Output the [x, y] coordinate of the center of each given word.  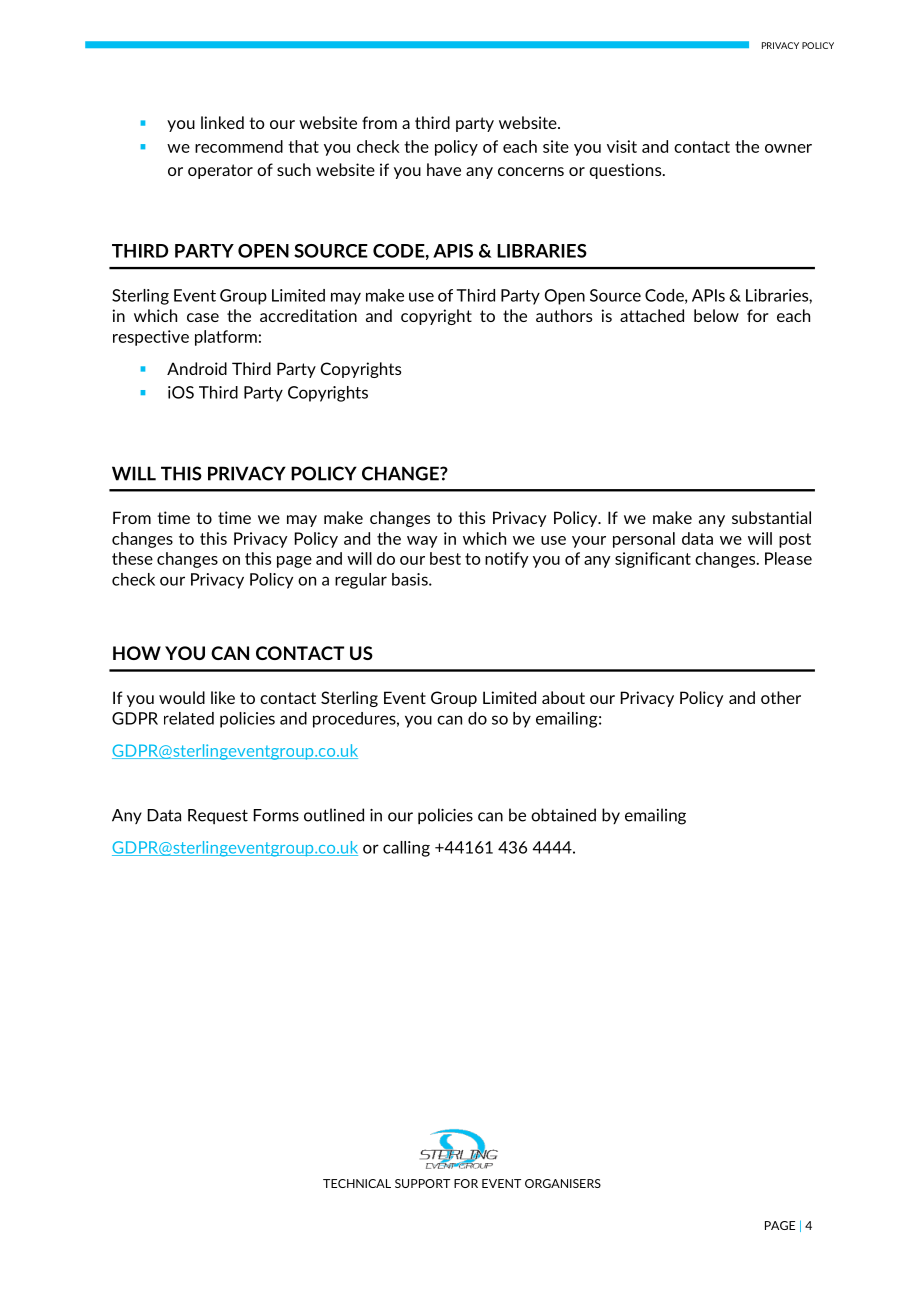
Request [218, 816]
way [422, 542]
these [132, 558]
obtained [563, 815]
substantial [771, 517]
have [444, 169]
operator [220, 171]
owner [788, 148]
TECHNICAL [357, 1183]
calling [406, 849]
